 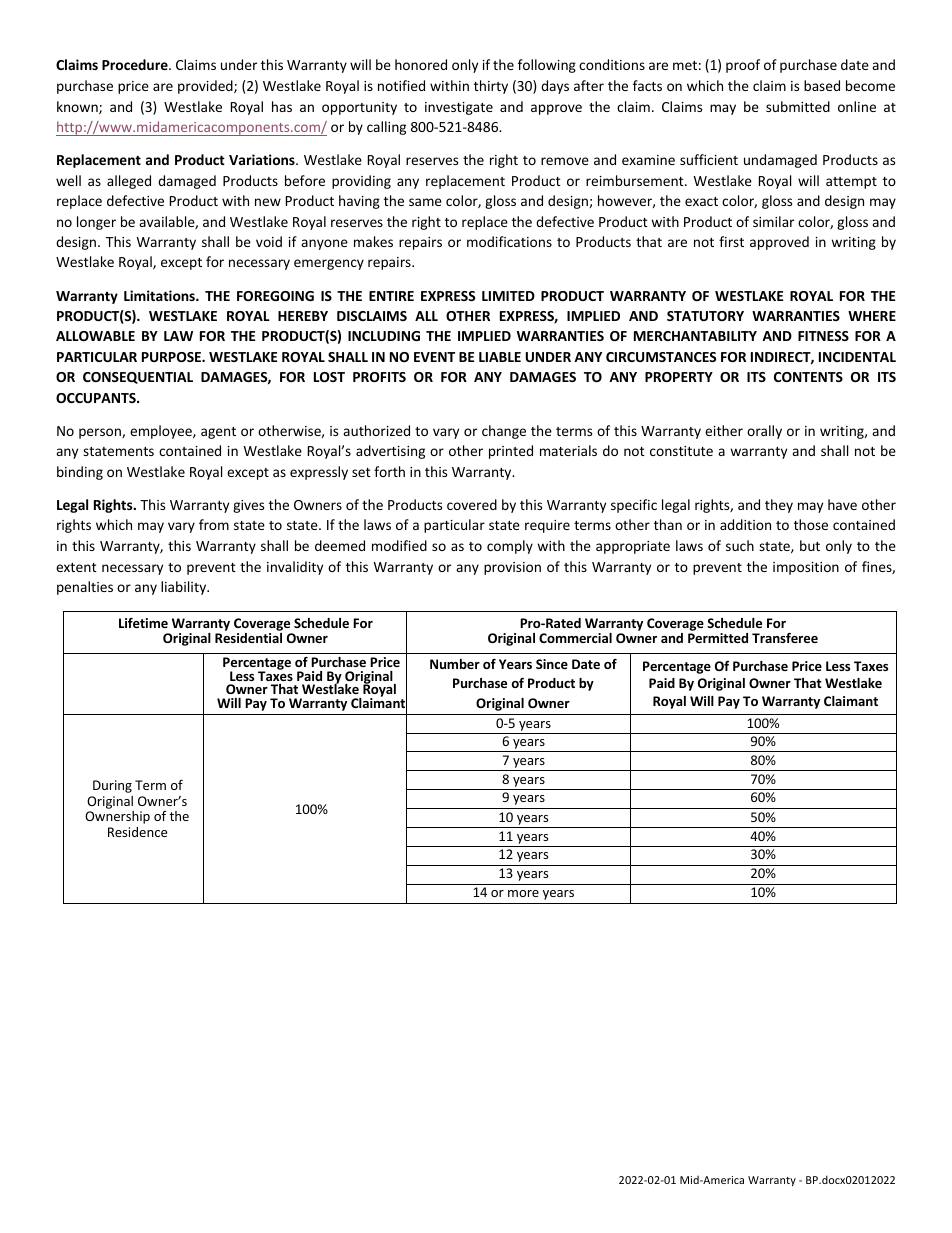 What do you see at coordinates (137, 832) in the document?
I see `Residence` at bounding box center [137, 832].
